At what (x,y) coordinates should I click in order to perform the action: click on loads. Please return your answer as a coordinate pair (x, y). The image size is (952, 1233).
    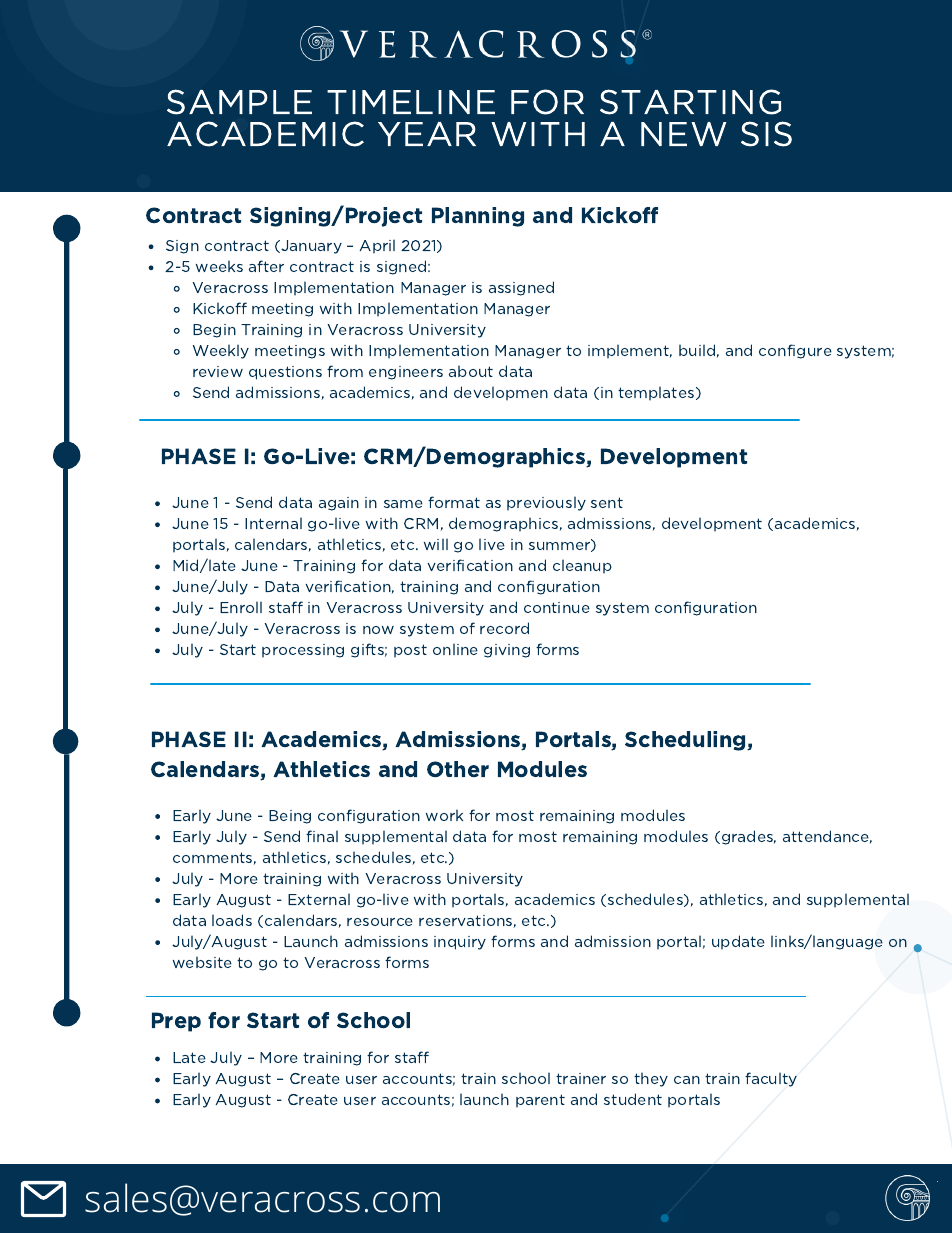
    Looking at the image, I should click on (232, 920).
